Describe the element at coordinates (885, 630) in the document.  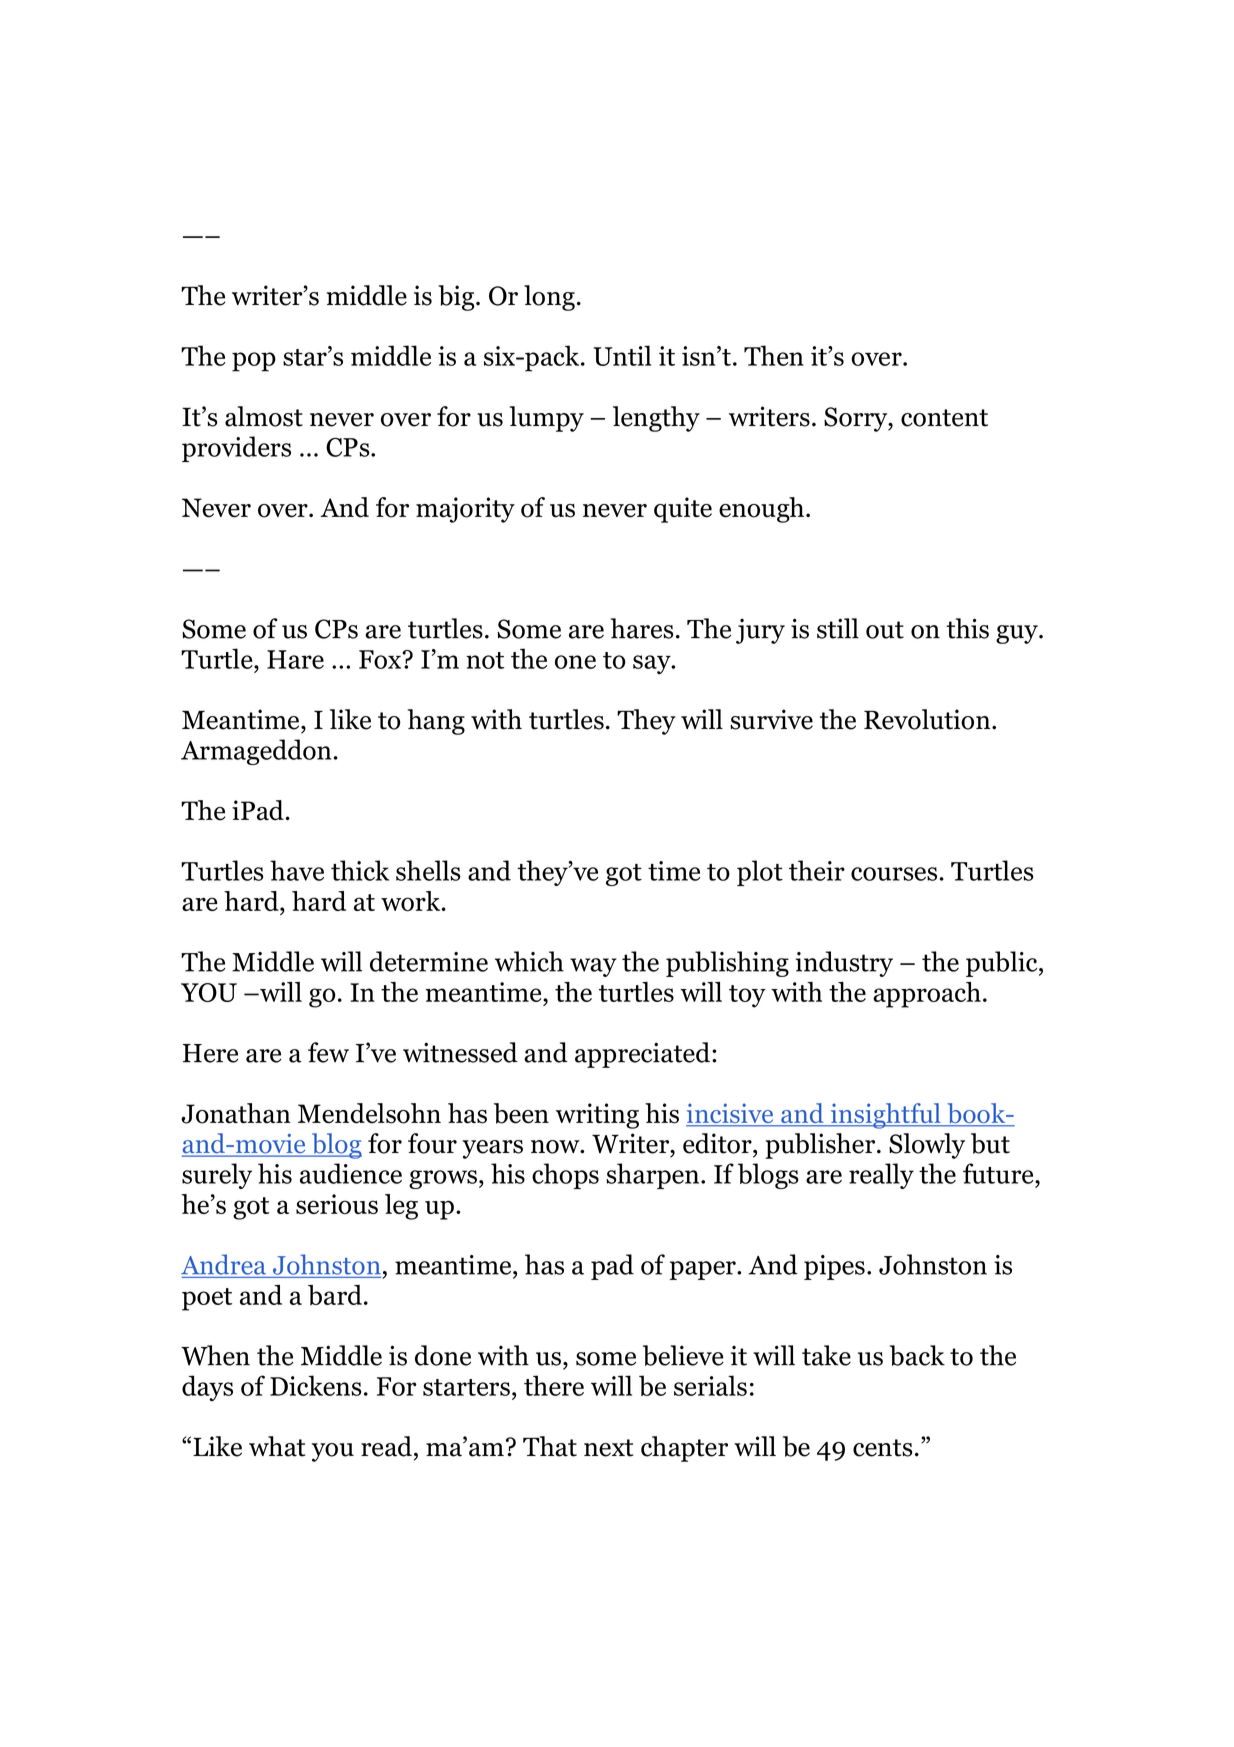
I see `out` at that location.
